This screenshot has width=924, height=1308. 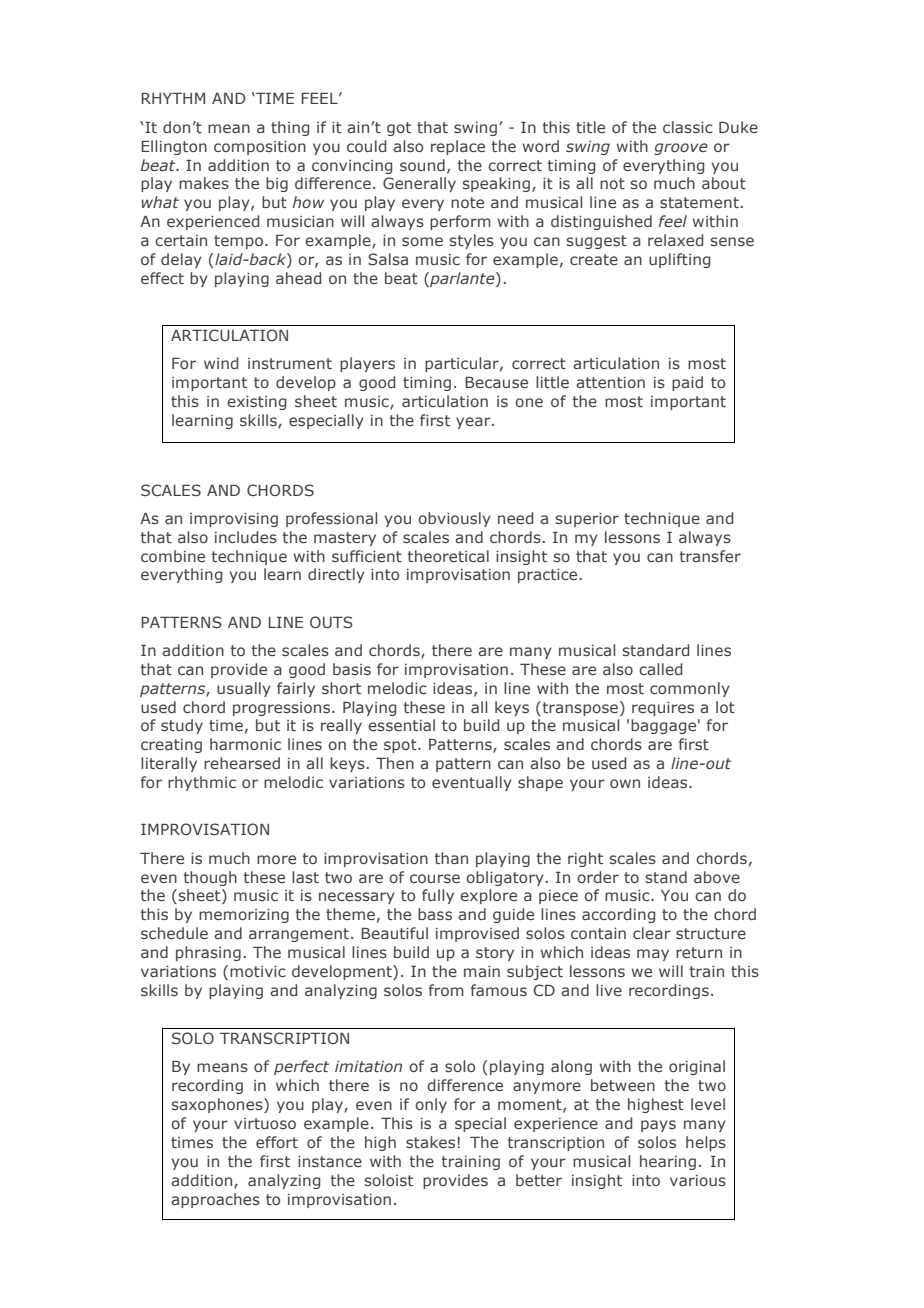 I want to click on above, so click(x=717, y=877).
